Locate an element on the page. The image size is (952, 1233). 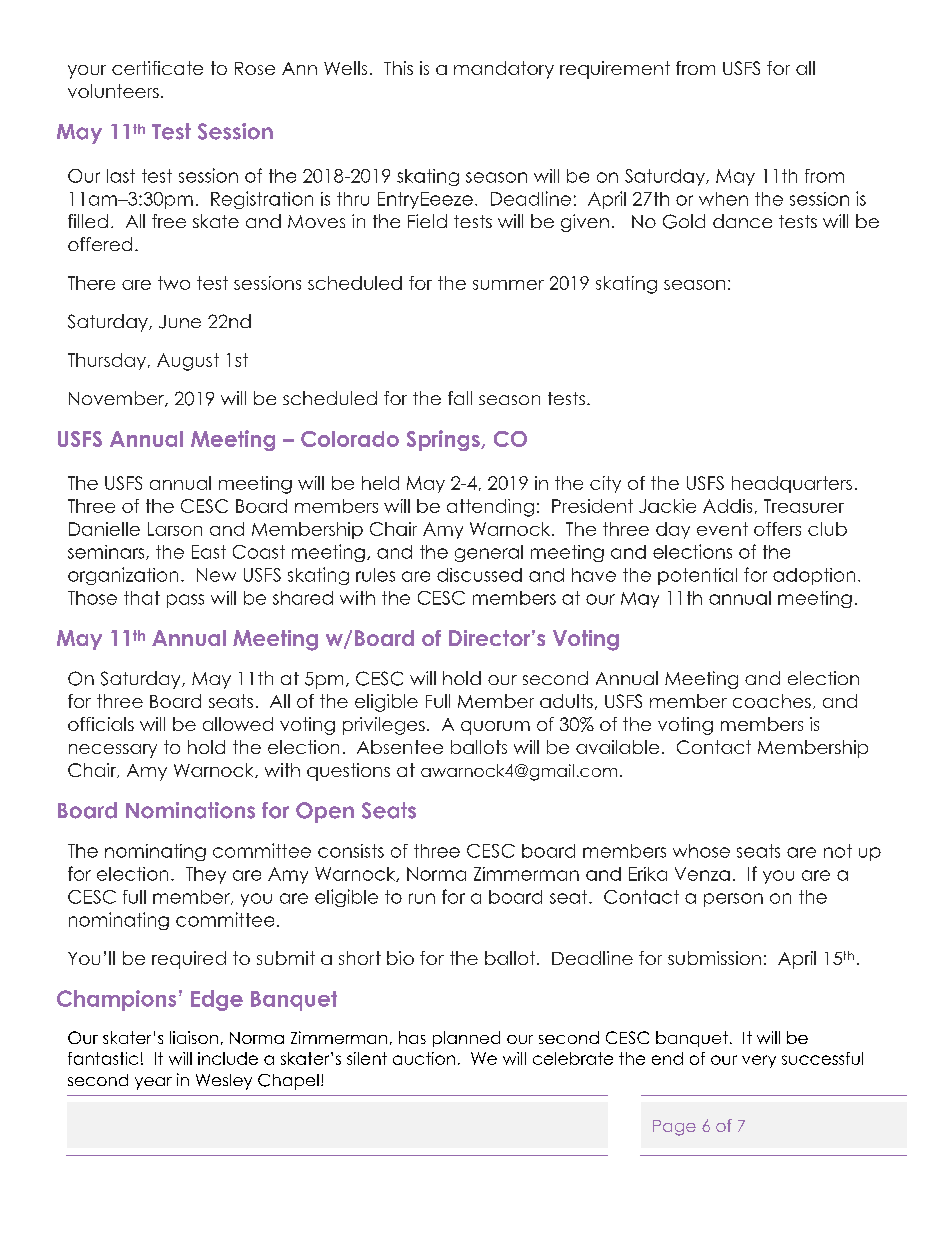
necessary is located at coordinates (113, 751).
